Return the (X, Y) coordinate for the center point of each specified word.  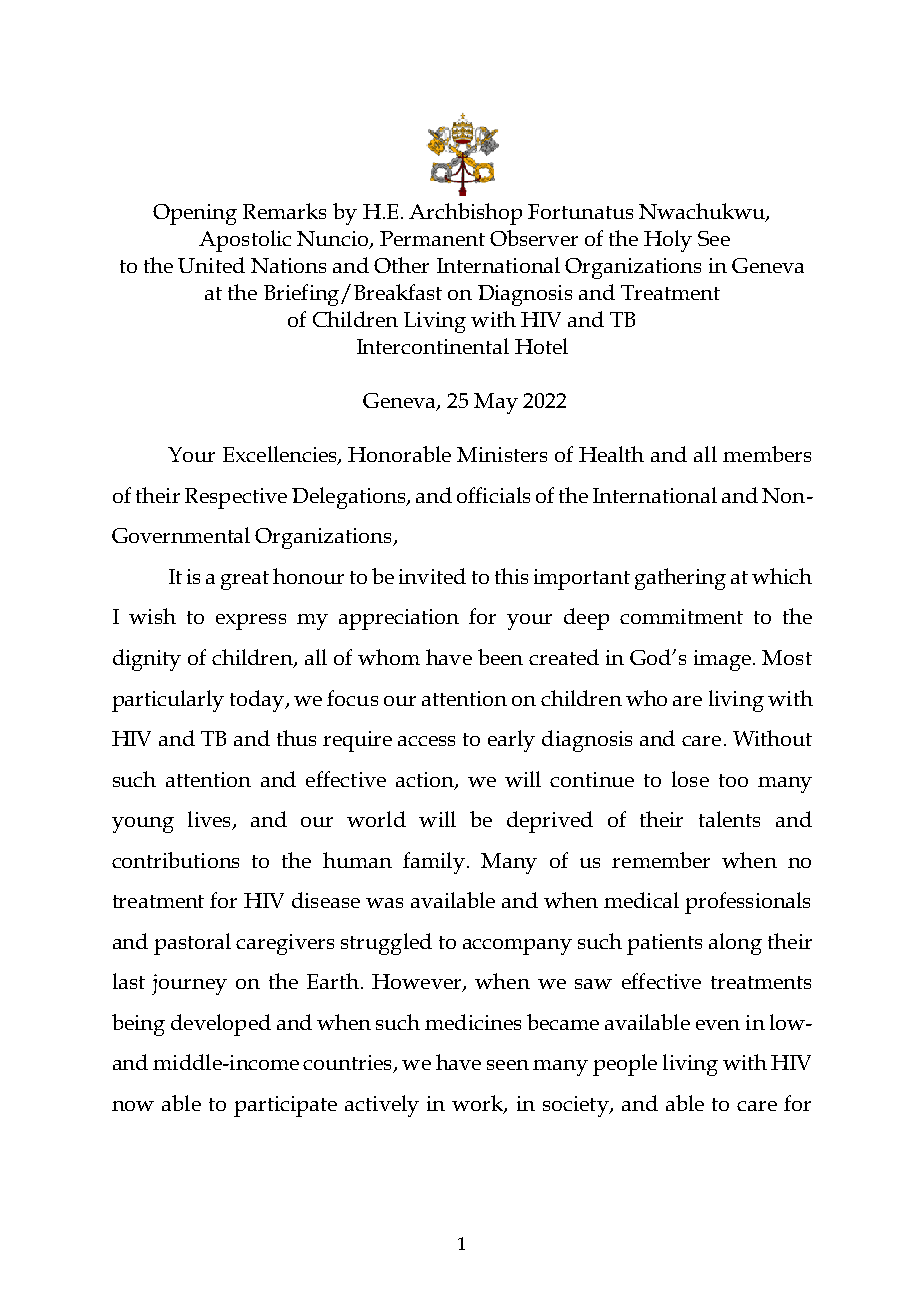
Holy (668, 241)
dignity (147, 660)
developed (221, 1025)
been (500, 657)
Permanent (432, 238)
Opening (195, 214)
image (724, 660)
